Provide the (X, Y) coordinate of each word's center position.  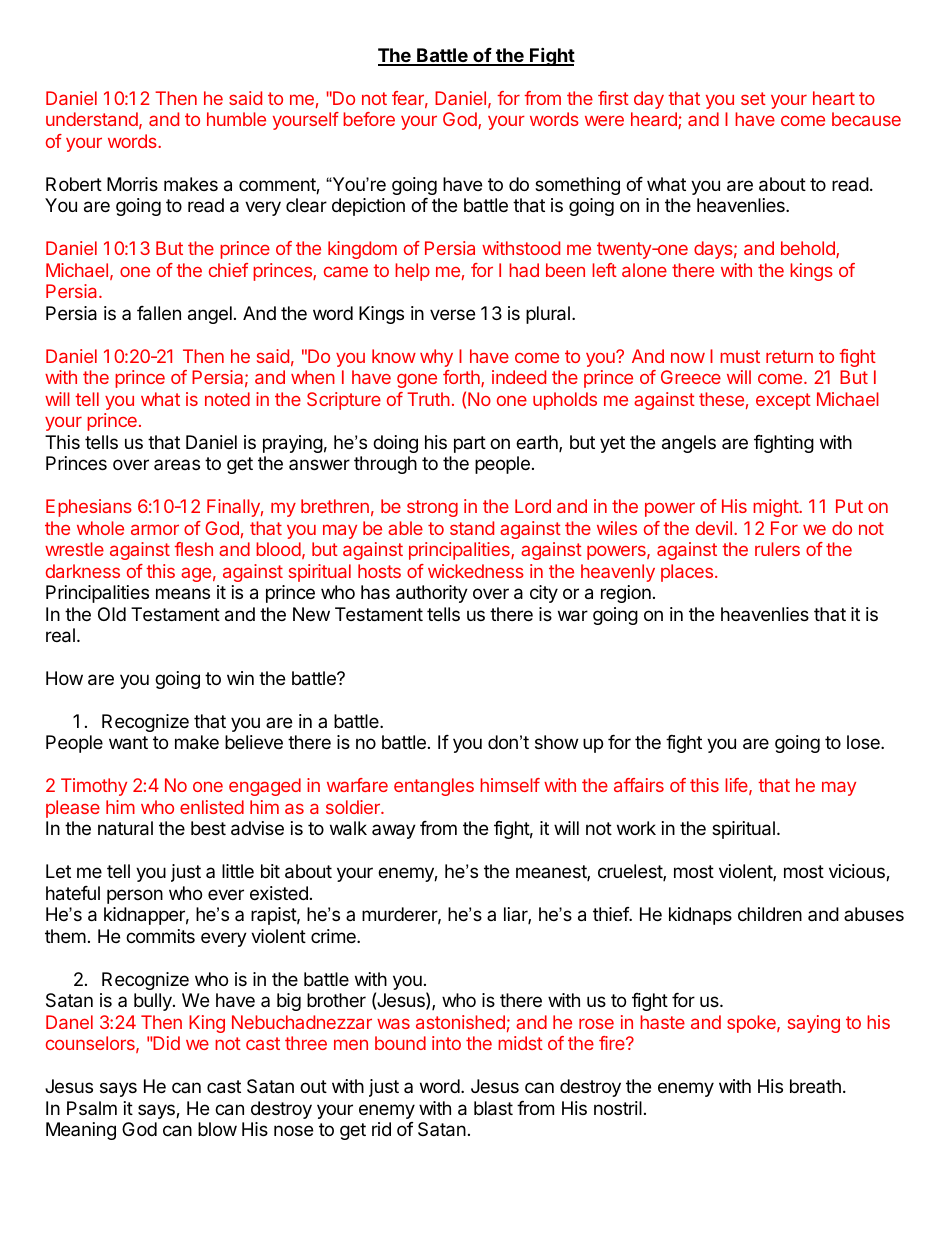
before (369, 119)
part (470, 444)
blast (493, 1108)
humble (236, 119)
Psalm (92, 1108)
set (753, 98)
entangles (434, 787)
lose (864, 742)
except (783, 401)
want (128, 742)
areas (177, 464)
